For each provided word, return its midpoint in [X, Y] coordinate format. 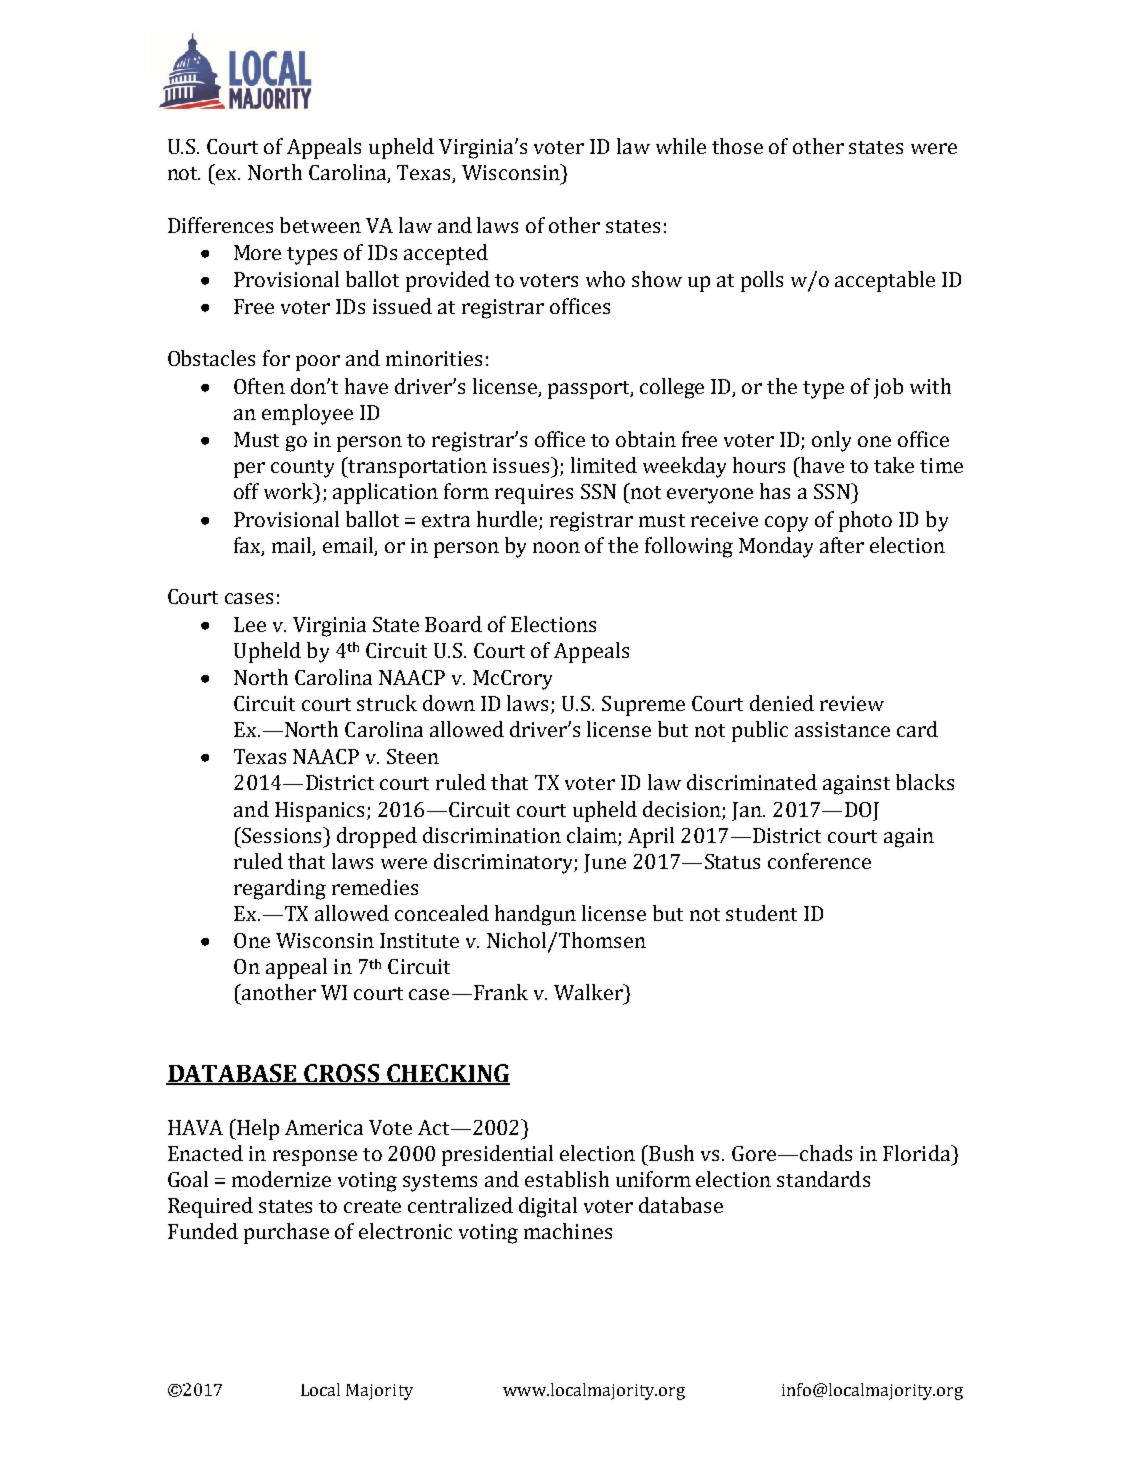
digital [548, 1207]
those [737, 146]
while [681, 146]
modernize [281, 1179]
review [852, 703]
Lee [250, 624]
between [320, 225]
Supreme [643, 706]
